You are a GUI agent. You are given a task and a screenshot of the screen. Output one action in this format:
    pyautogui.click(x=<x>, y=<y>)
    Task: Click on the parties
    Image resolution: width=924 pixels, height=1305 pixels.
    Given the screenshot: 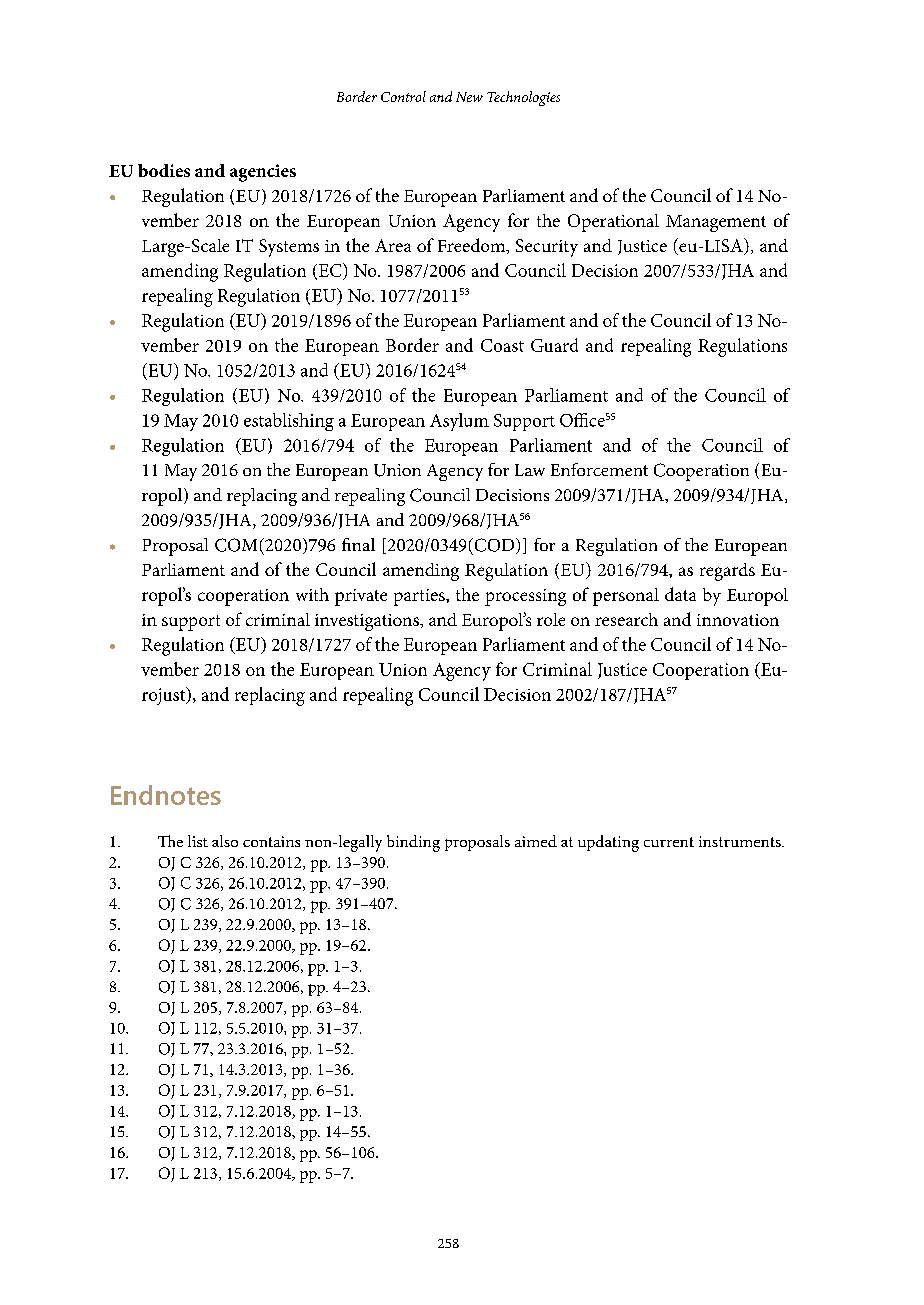 What is the action you would take?
    pyautogui.click(x=420, y=597)
